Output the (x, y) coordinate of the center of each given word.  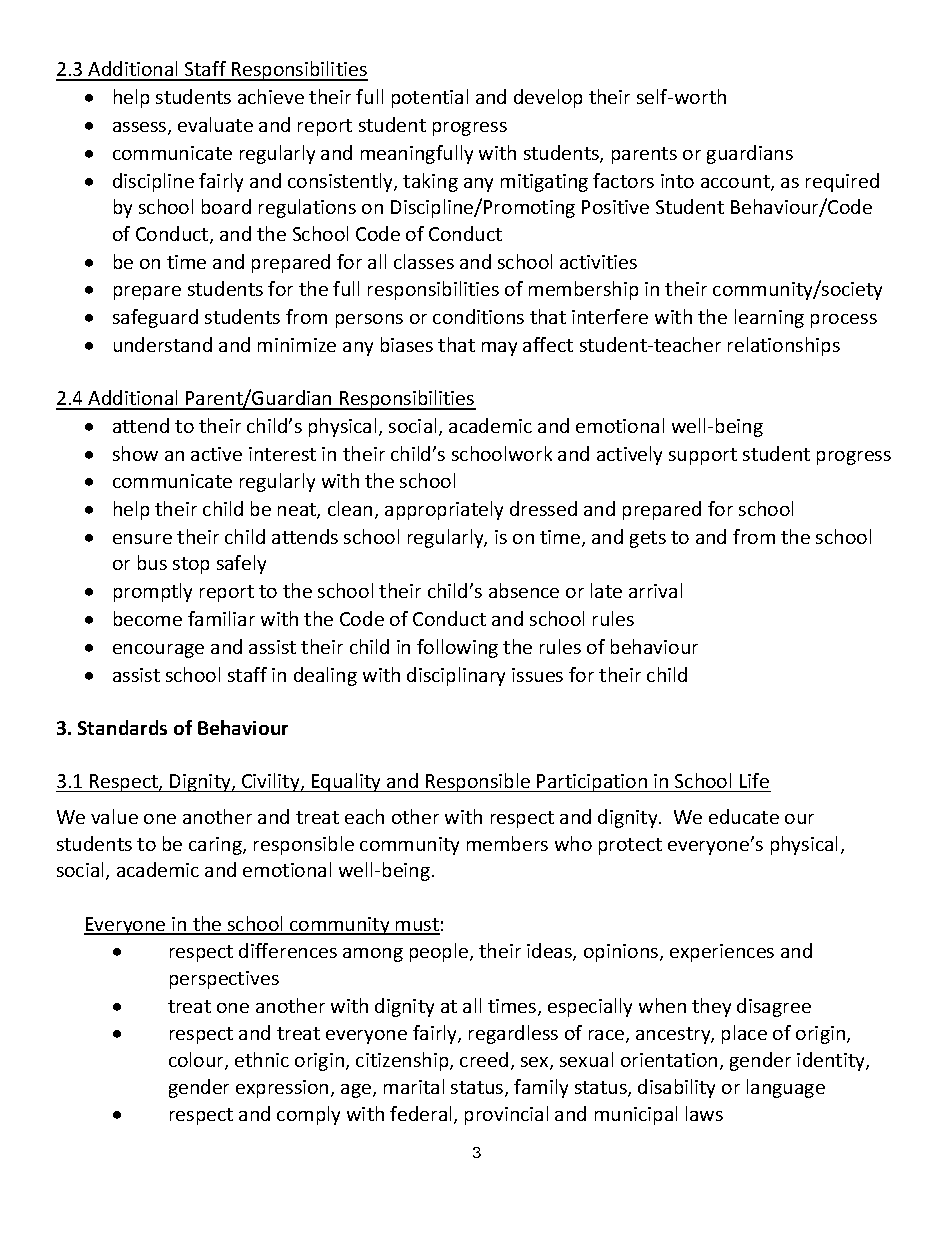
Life (754, 780)
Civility (271, 782)
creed (484, 1059)
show (135, 453)
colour (197, 1061)
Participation (592, 783)
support (703, 456)
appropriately (444, 510)
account (736, 183)
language (786, 1088)
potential (430, 98)
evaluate (215, 124)
